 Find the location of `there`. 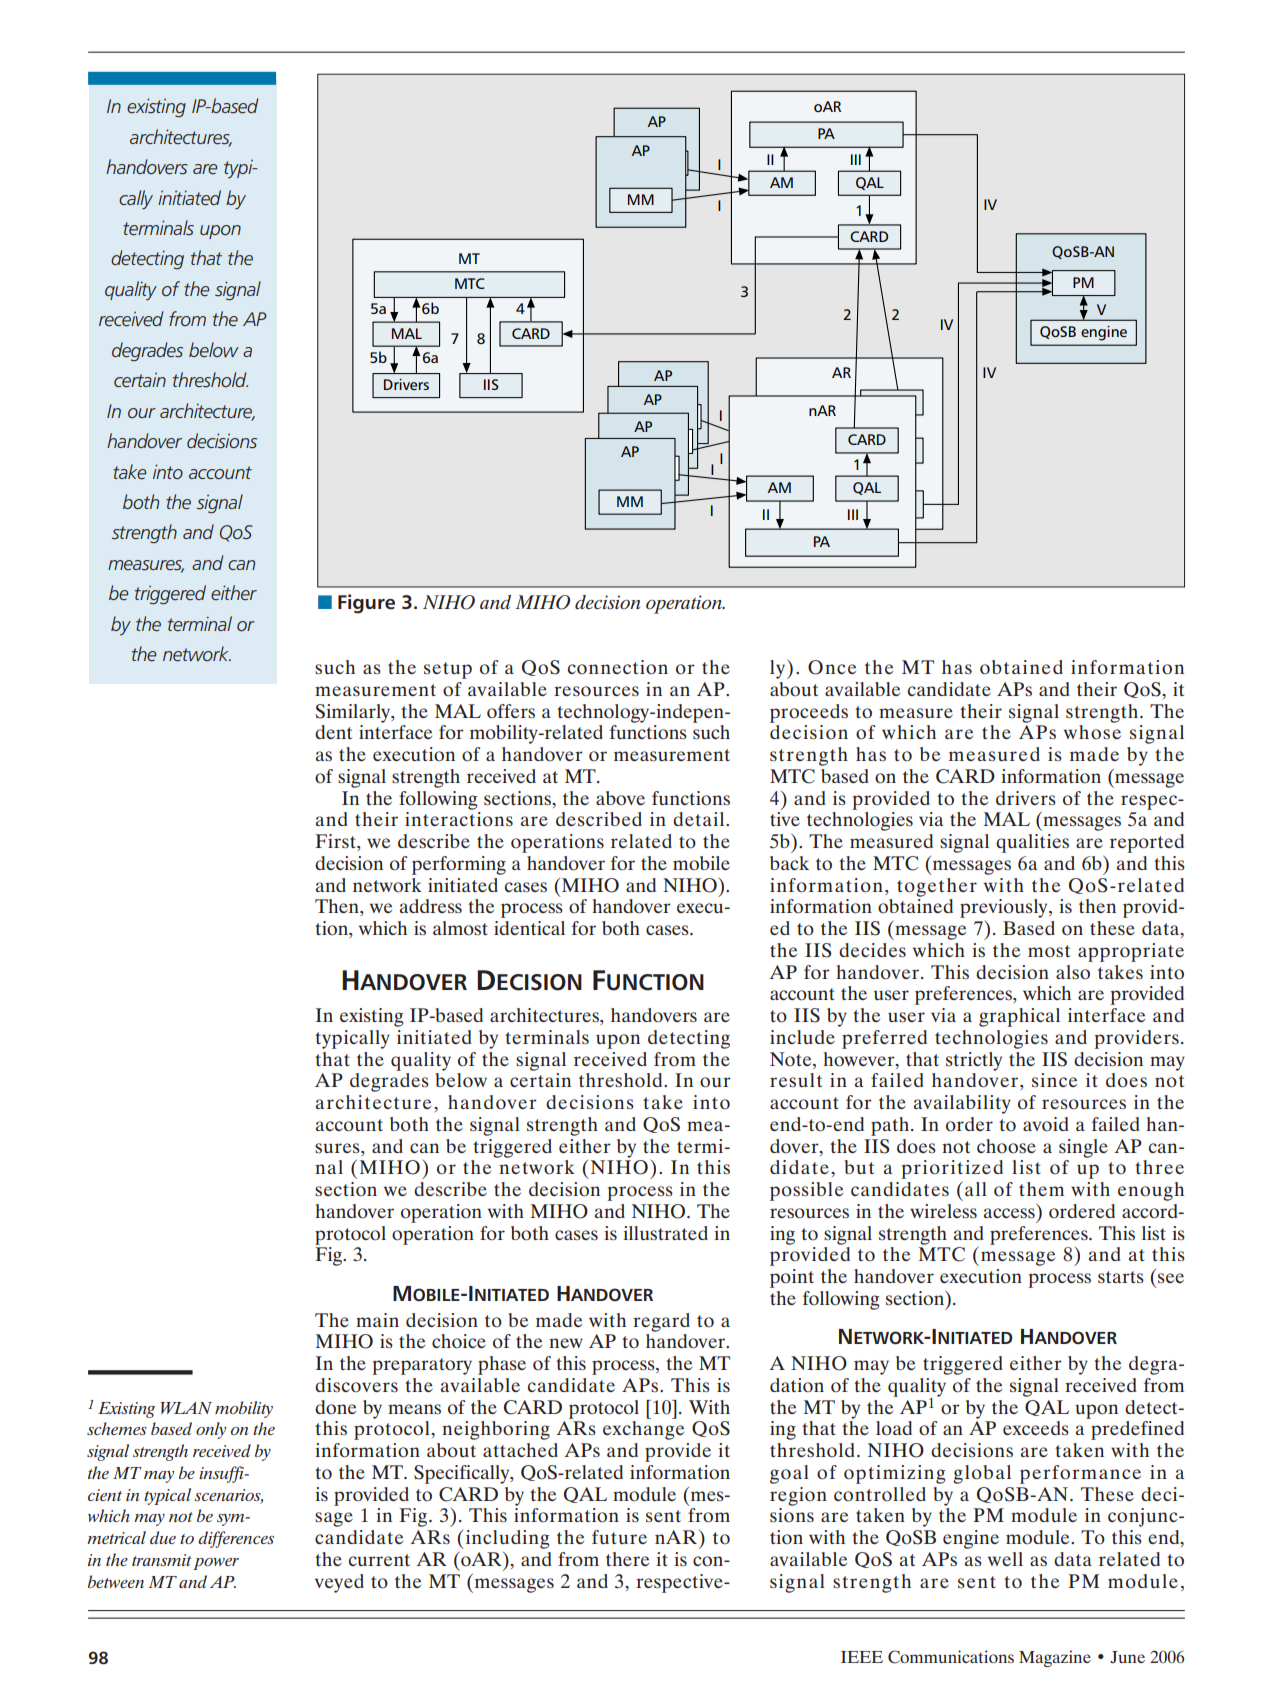

there is located at coordinates (627, 1559).
